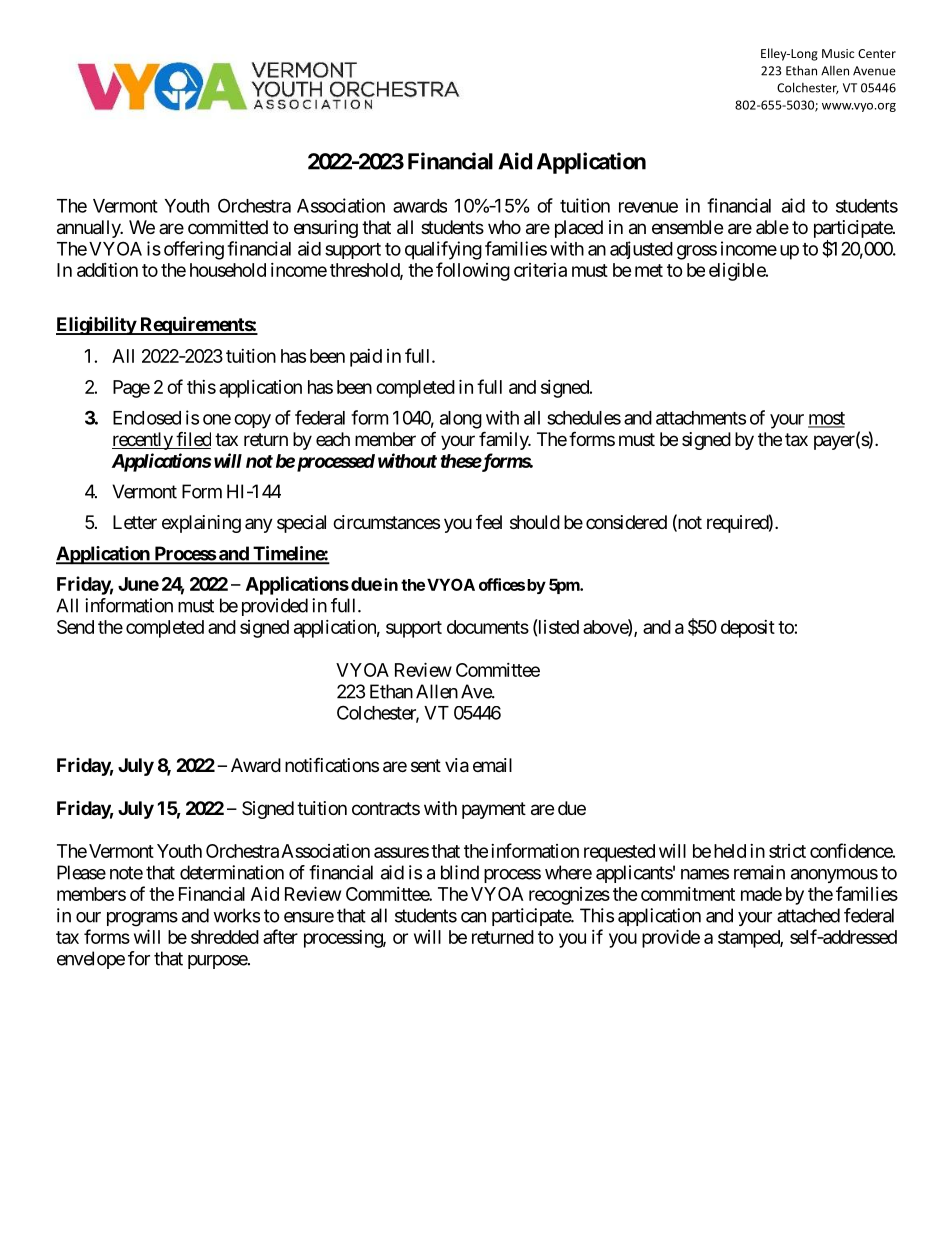 The image size is (952, 1233). I want to click on shredded, so click(225, 937).
